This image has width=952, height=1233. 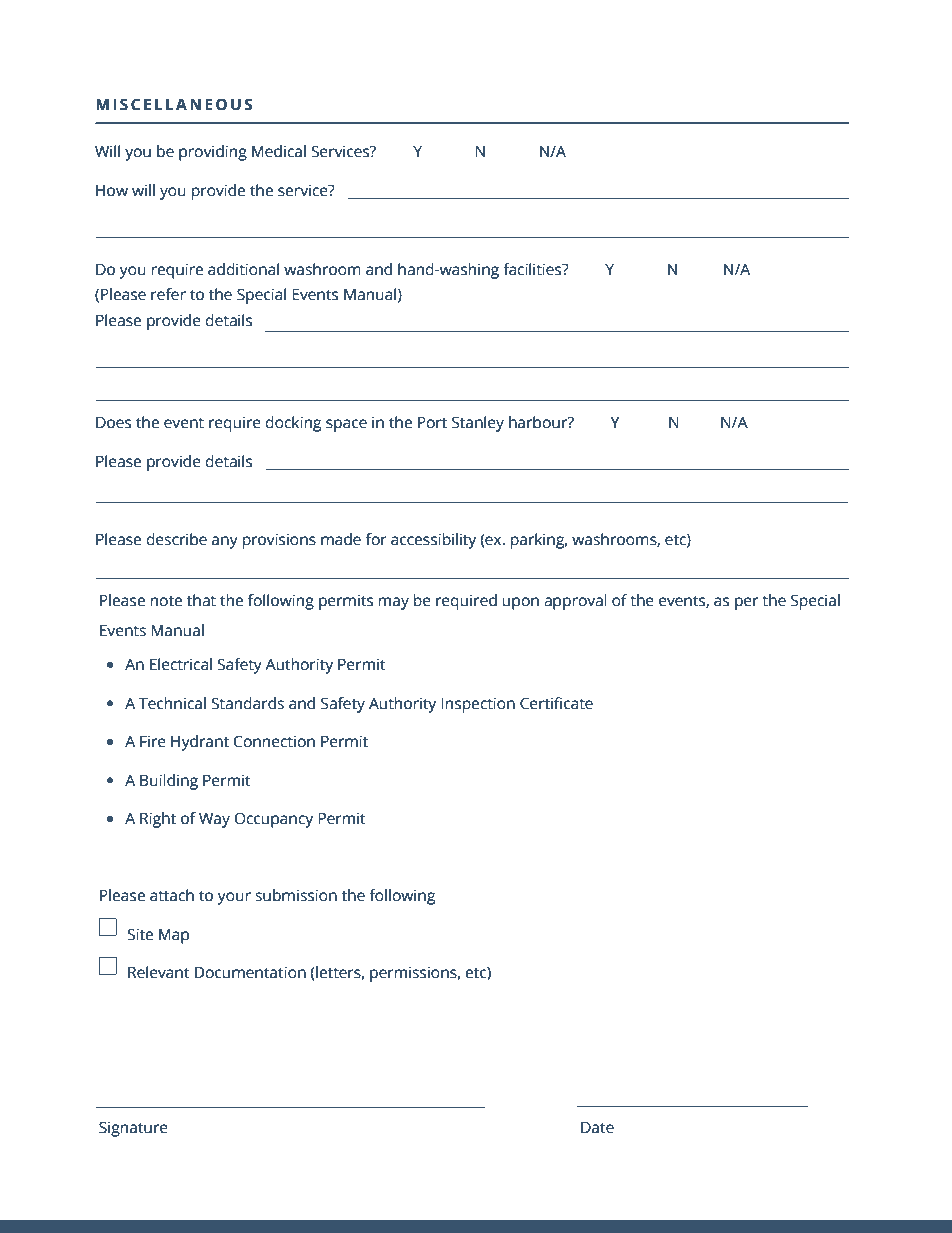 What do you see at coordinates (478, 424) in the image?
I see `Stanley` at bounding box center [478, 424].
